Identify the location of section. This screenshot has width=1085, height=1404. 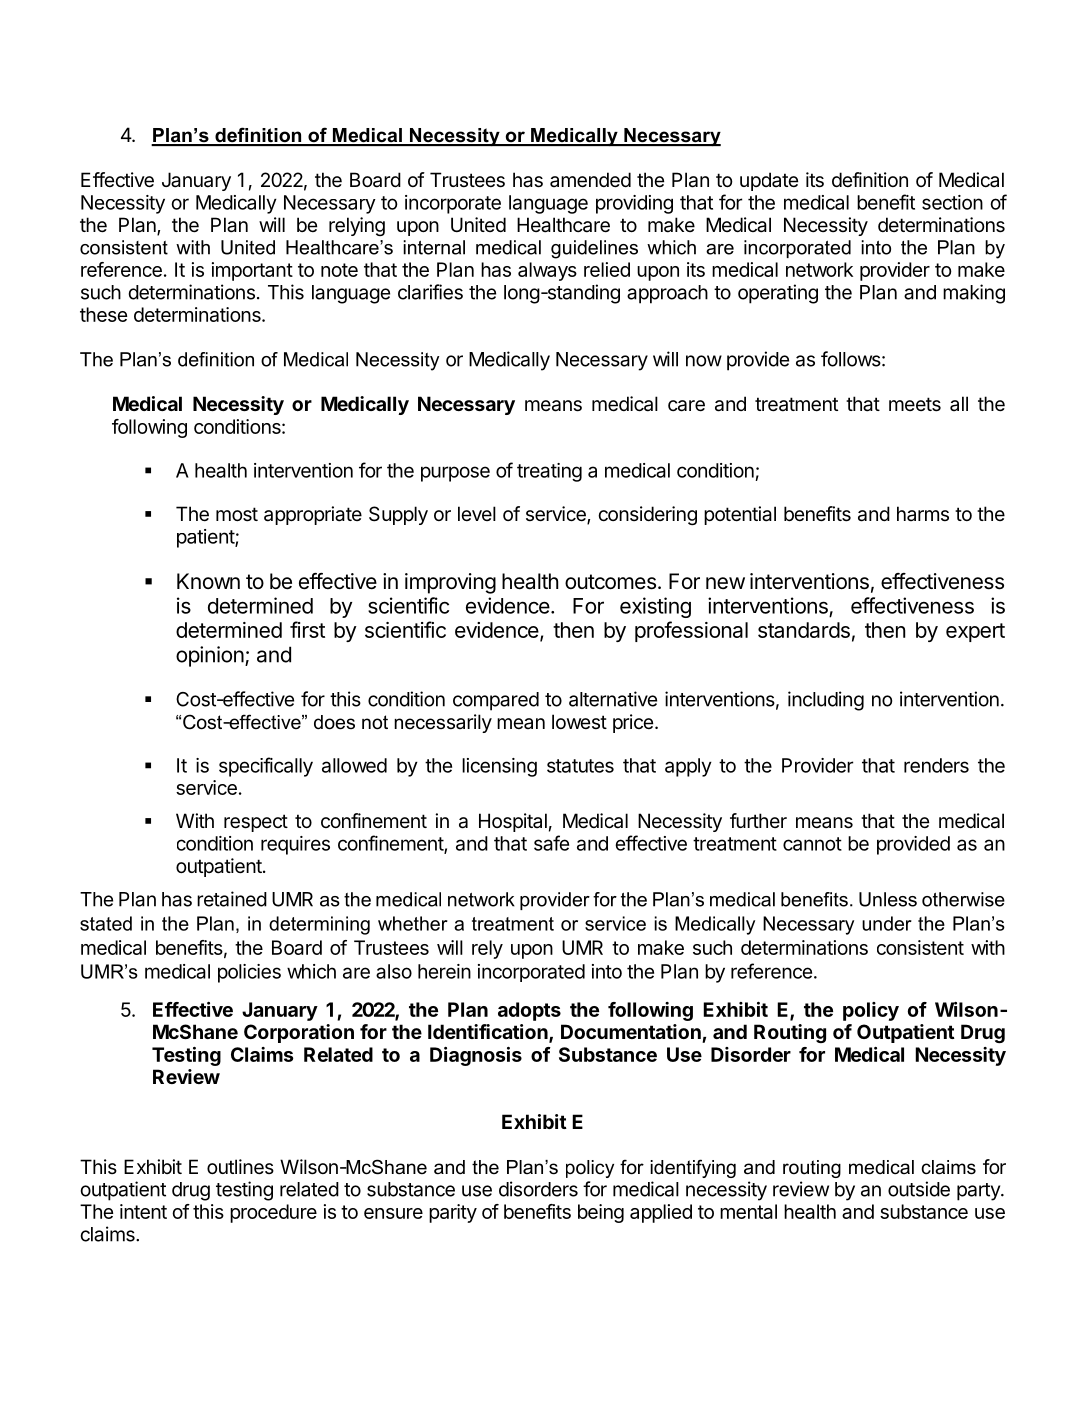
(952, 202).
